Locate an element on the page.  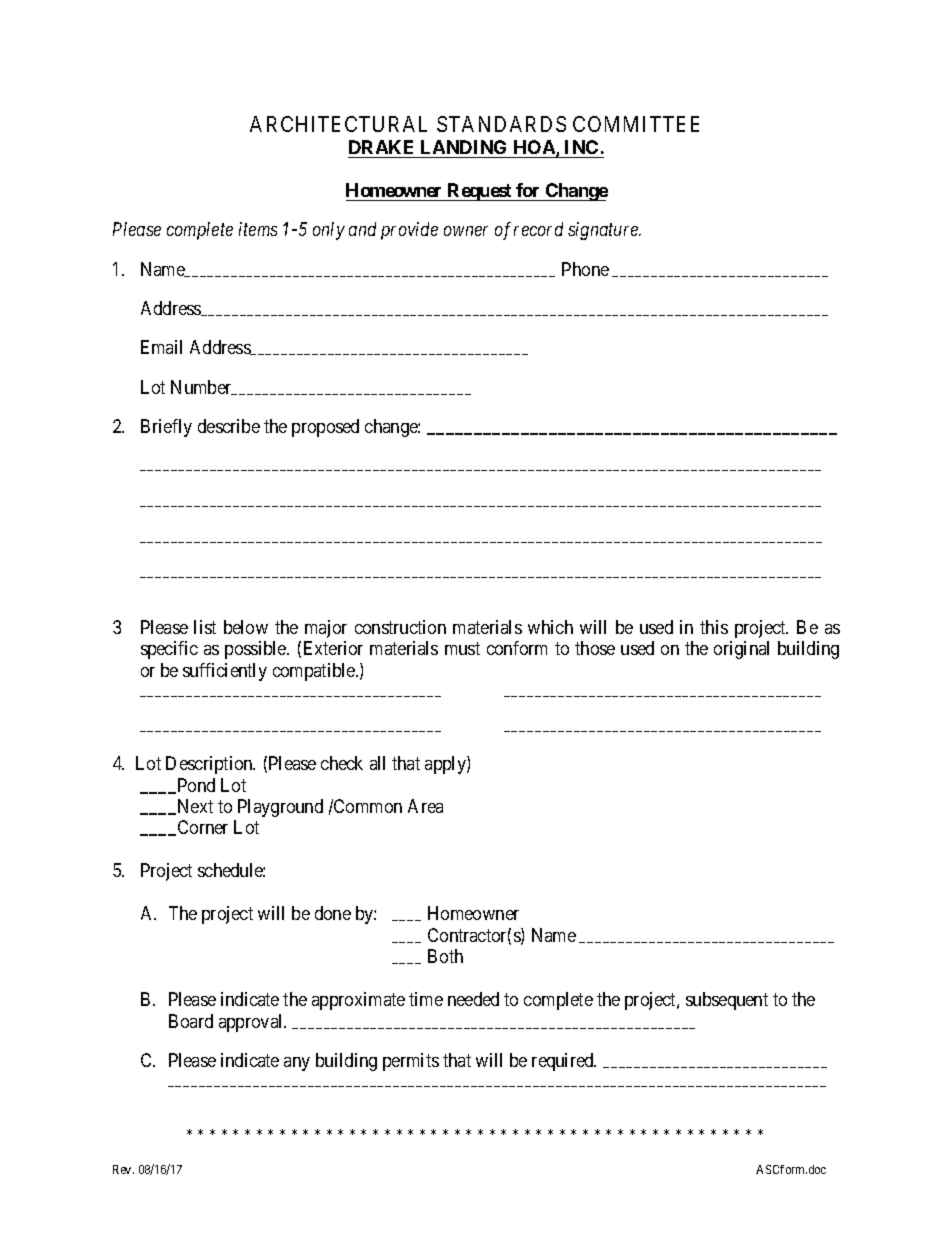
COMMITTEE is located at coordinates (636, 124).
